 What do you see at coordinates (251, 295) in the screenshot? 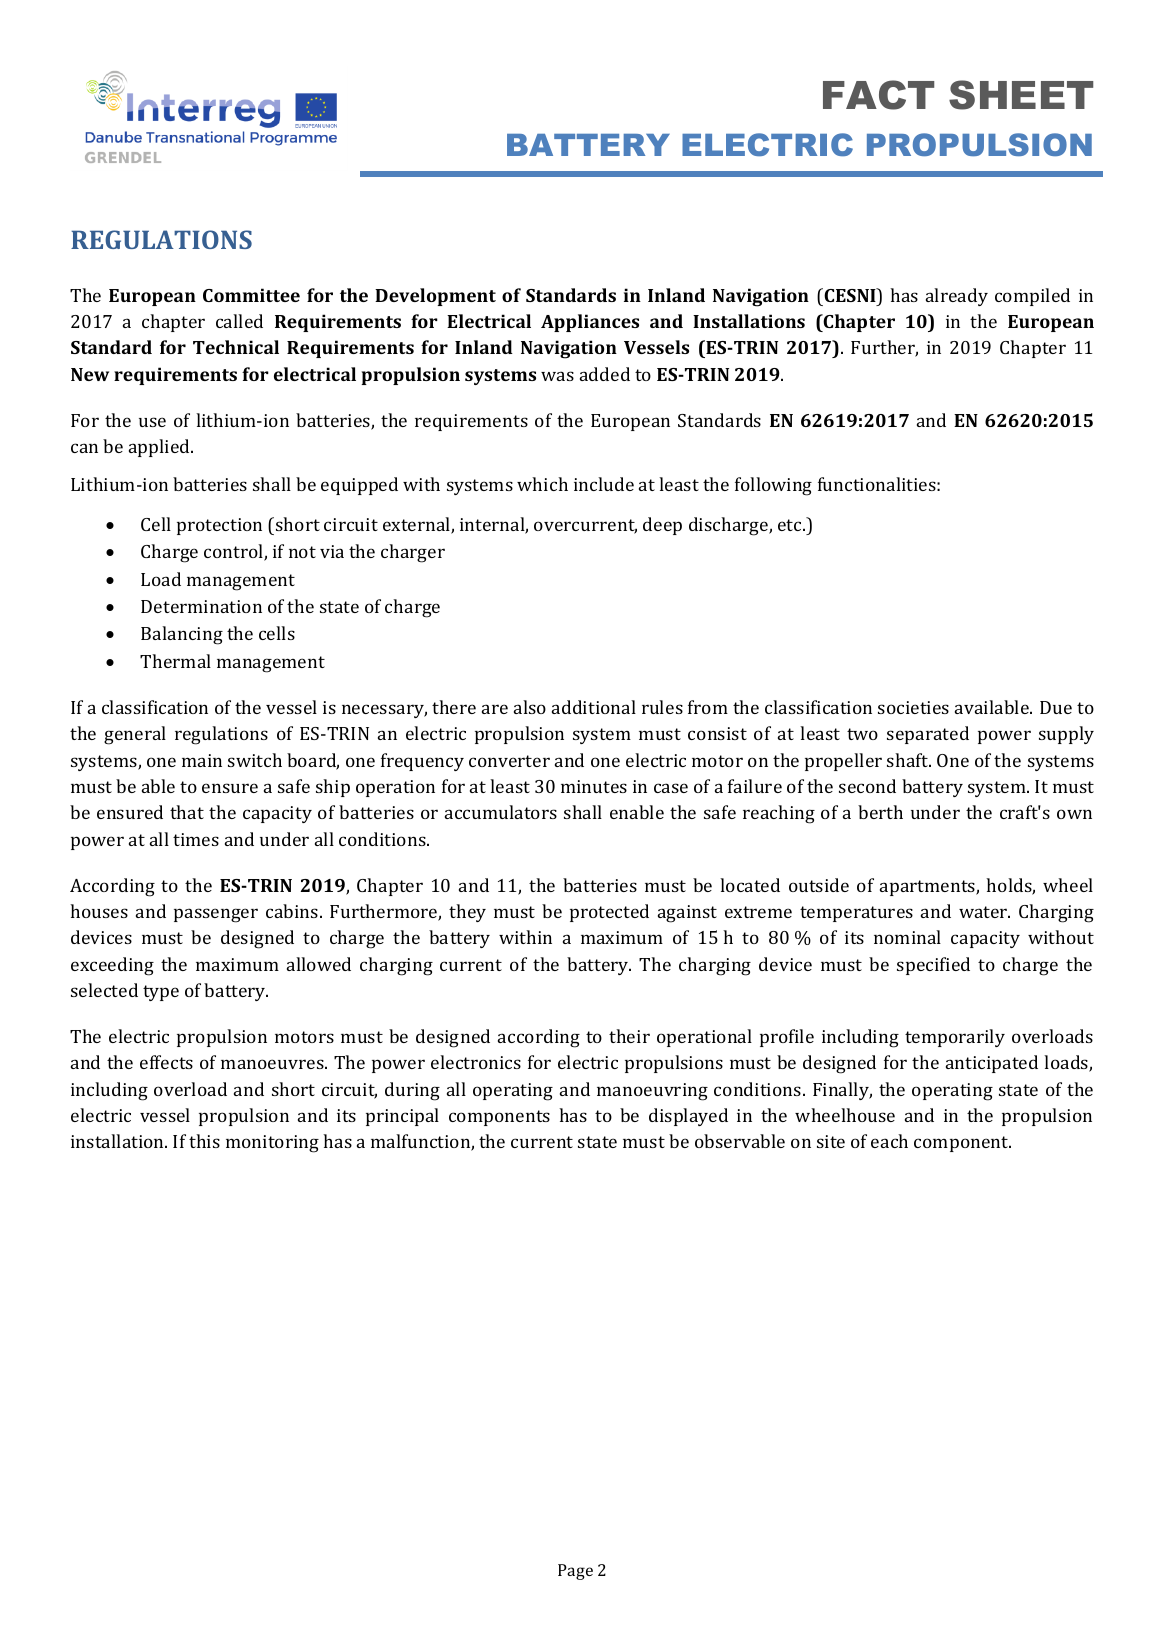
I see `Committee` at bounding box center [251, 295].
